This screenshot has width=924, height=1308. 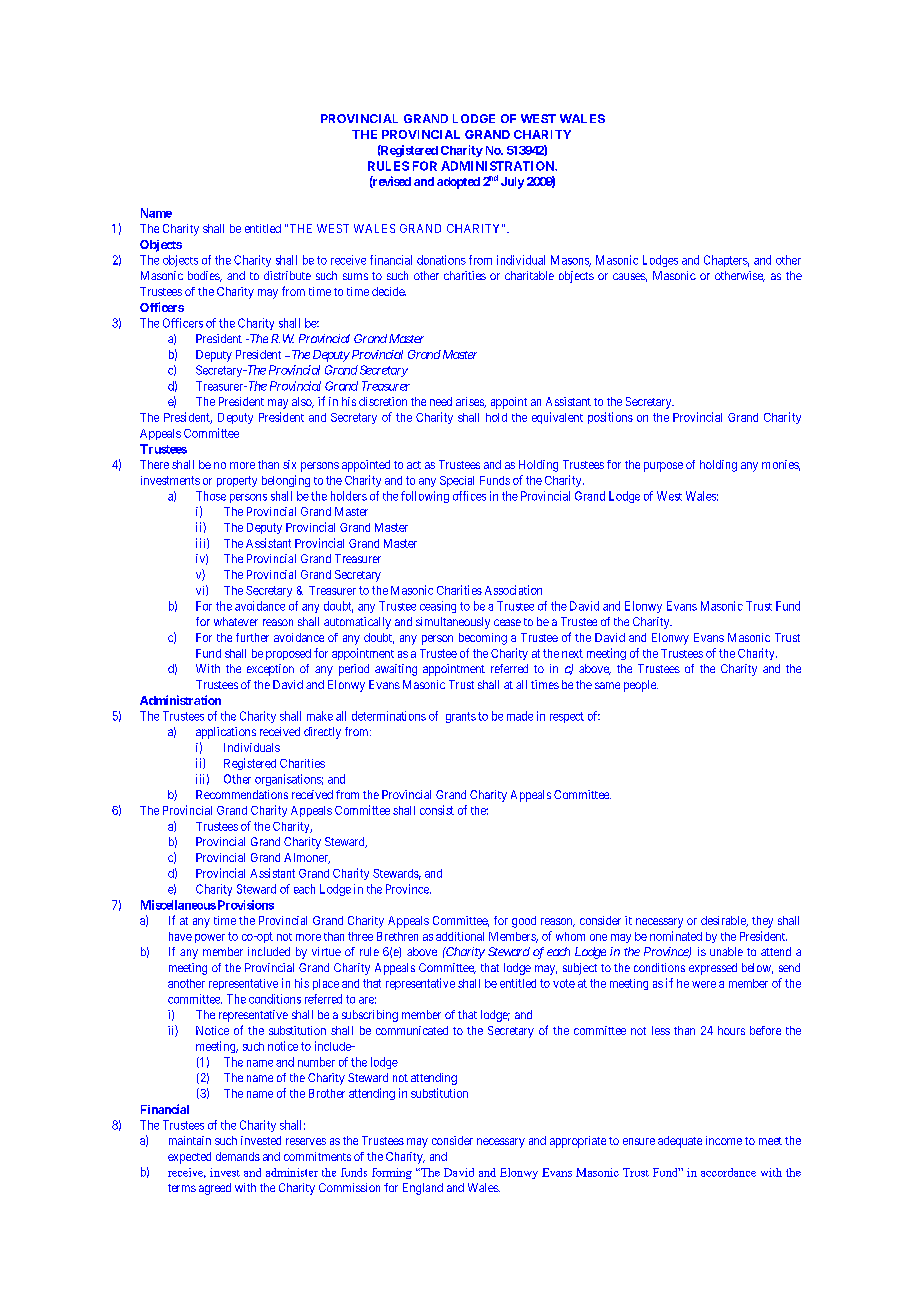 What do you see at coordinates (423, 1189) in the screenshot?
I see `England` at bounding box center [423, 1189].
